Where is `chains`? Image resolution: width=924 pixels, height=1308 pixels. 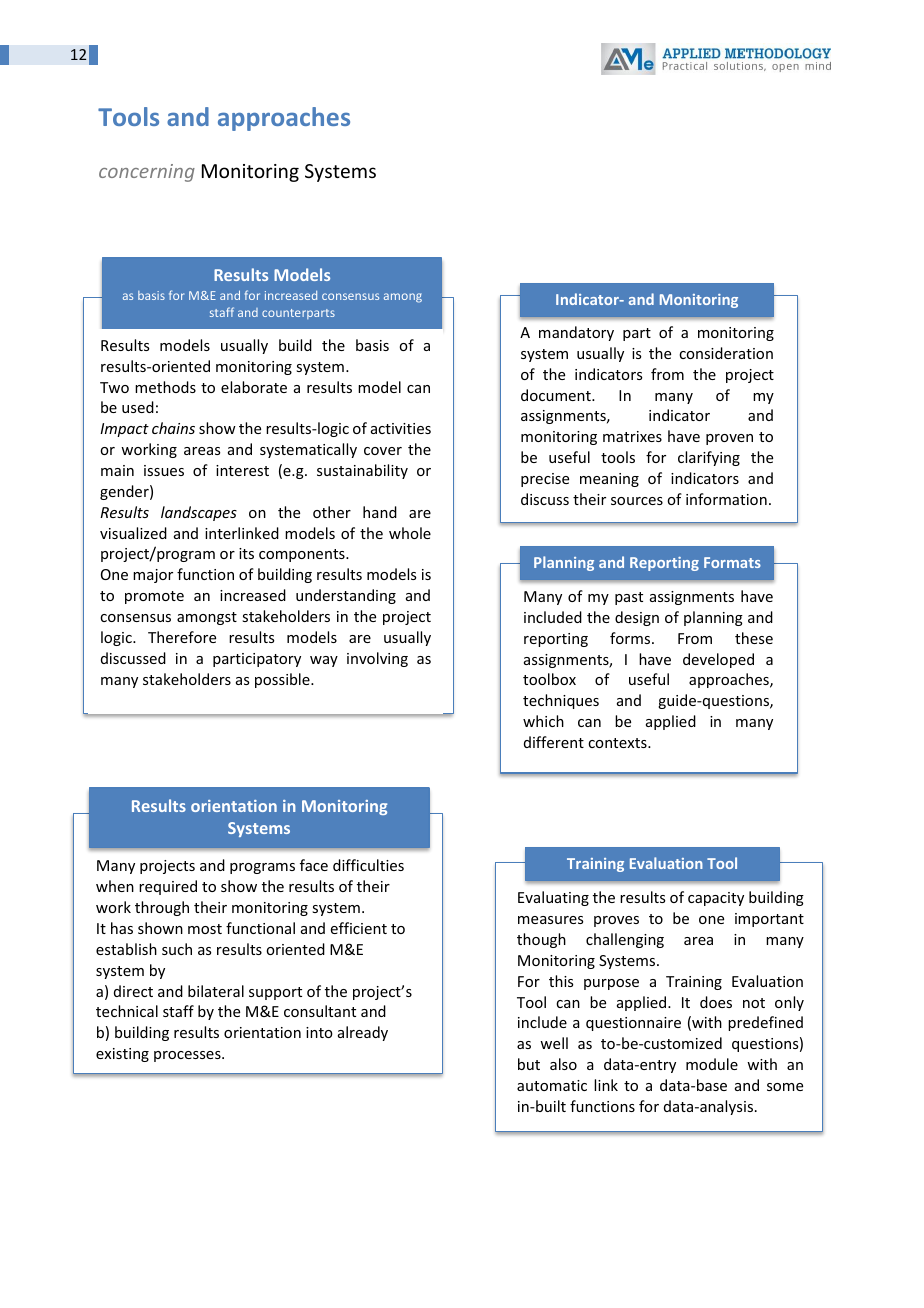 chains is located at coordinates (173, 428).
